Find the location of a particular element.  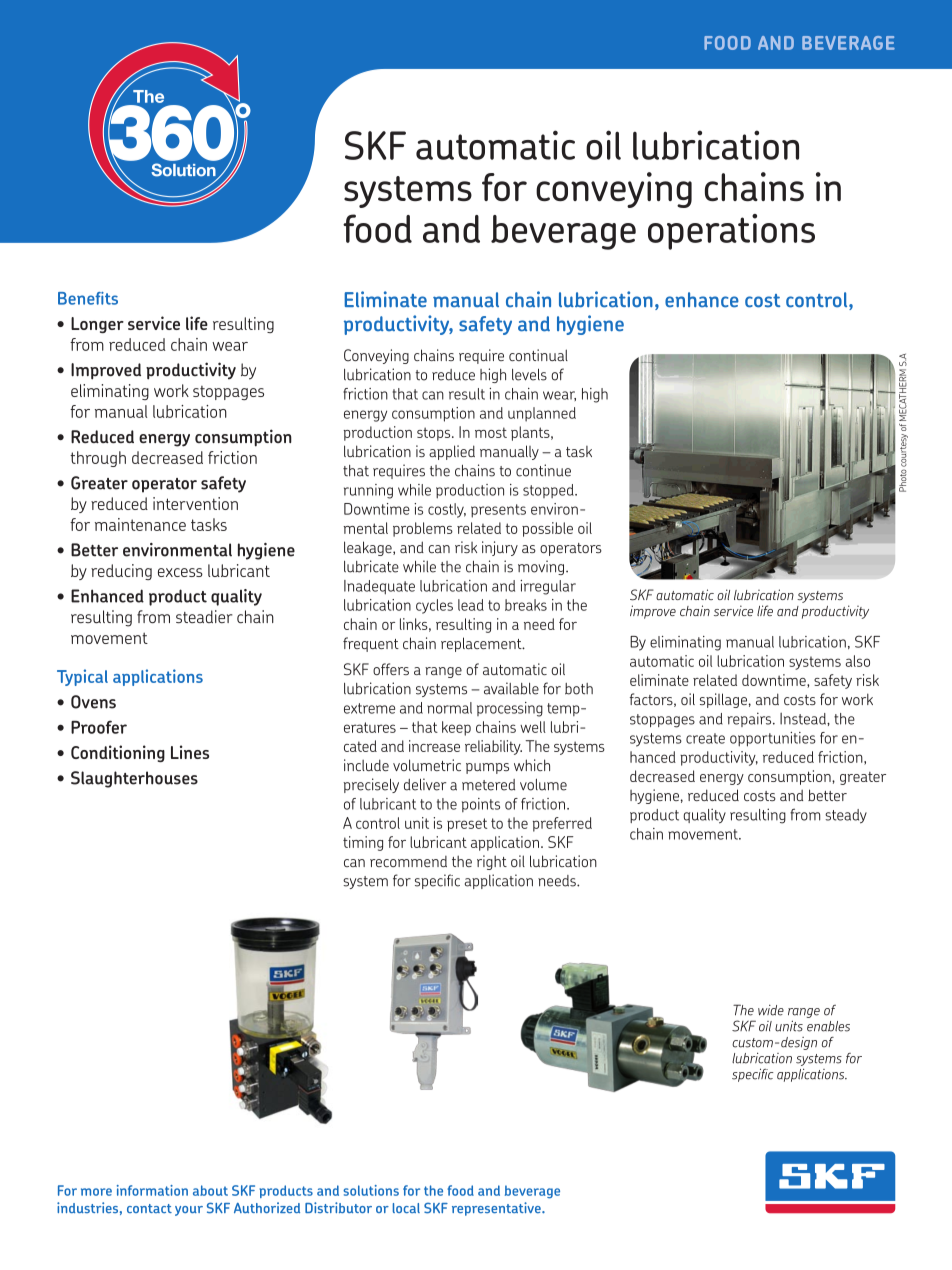

information is located at coordinates (152, 1190).
